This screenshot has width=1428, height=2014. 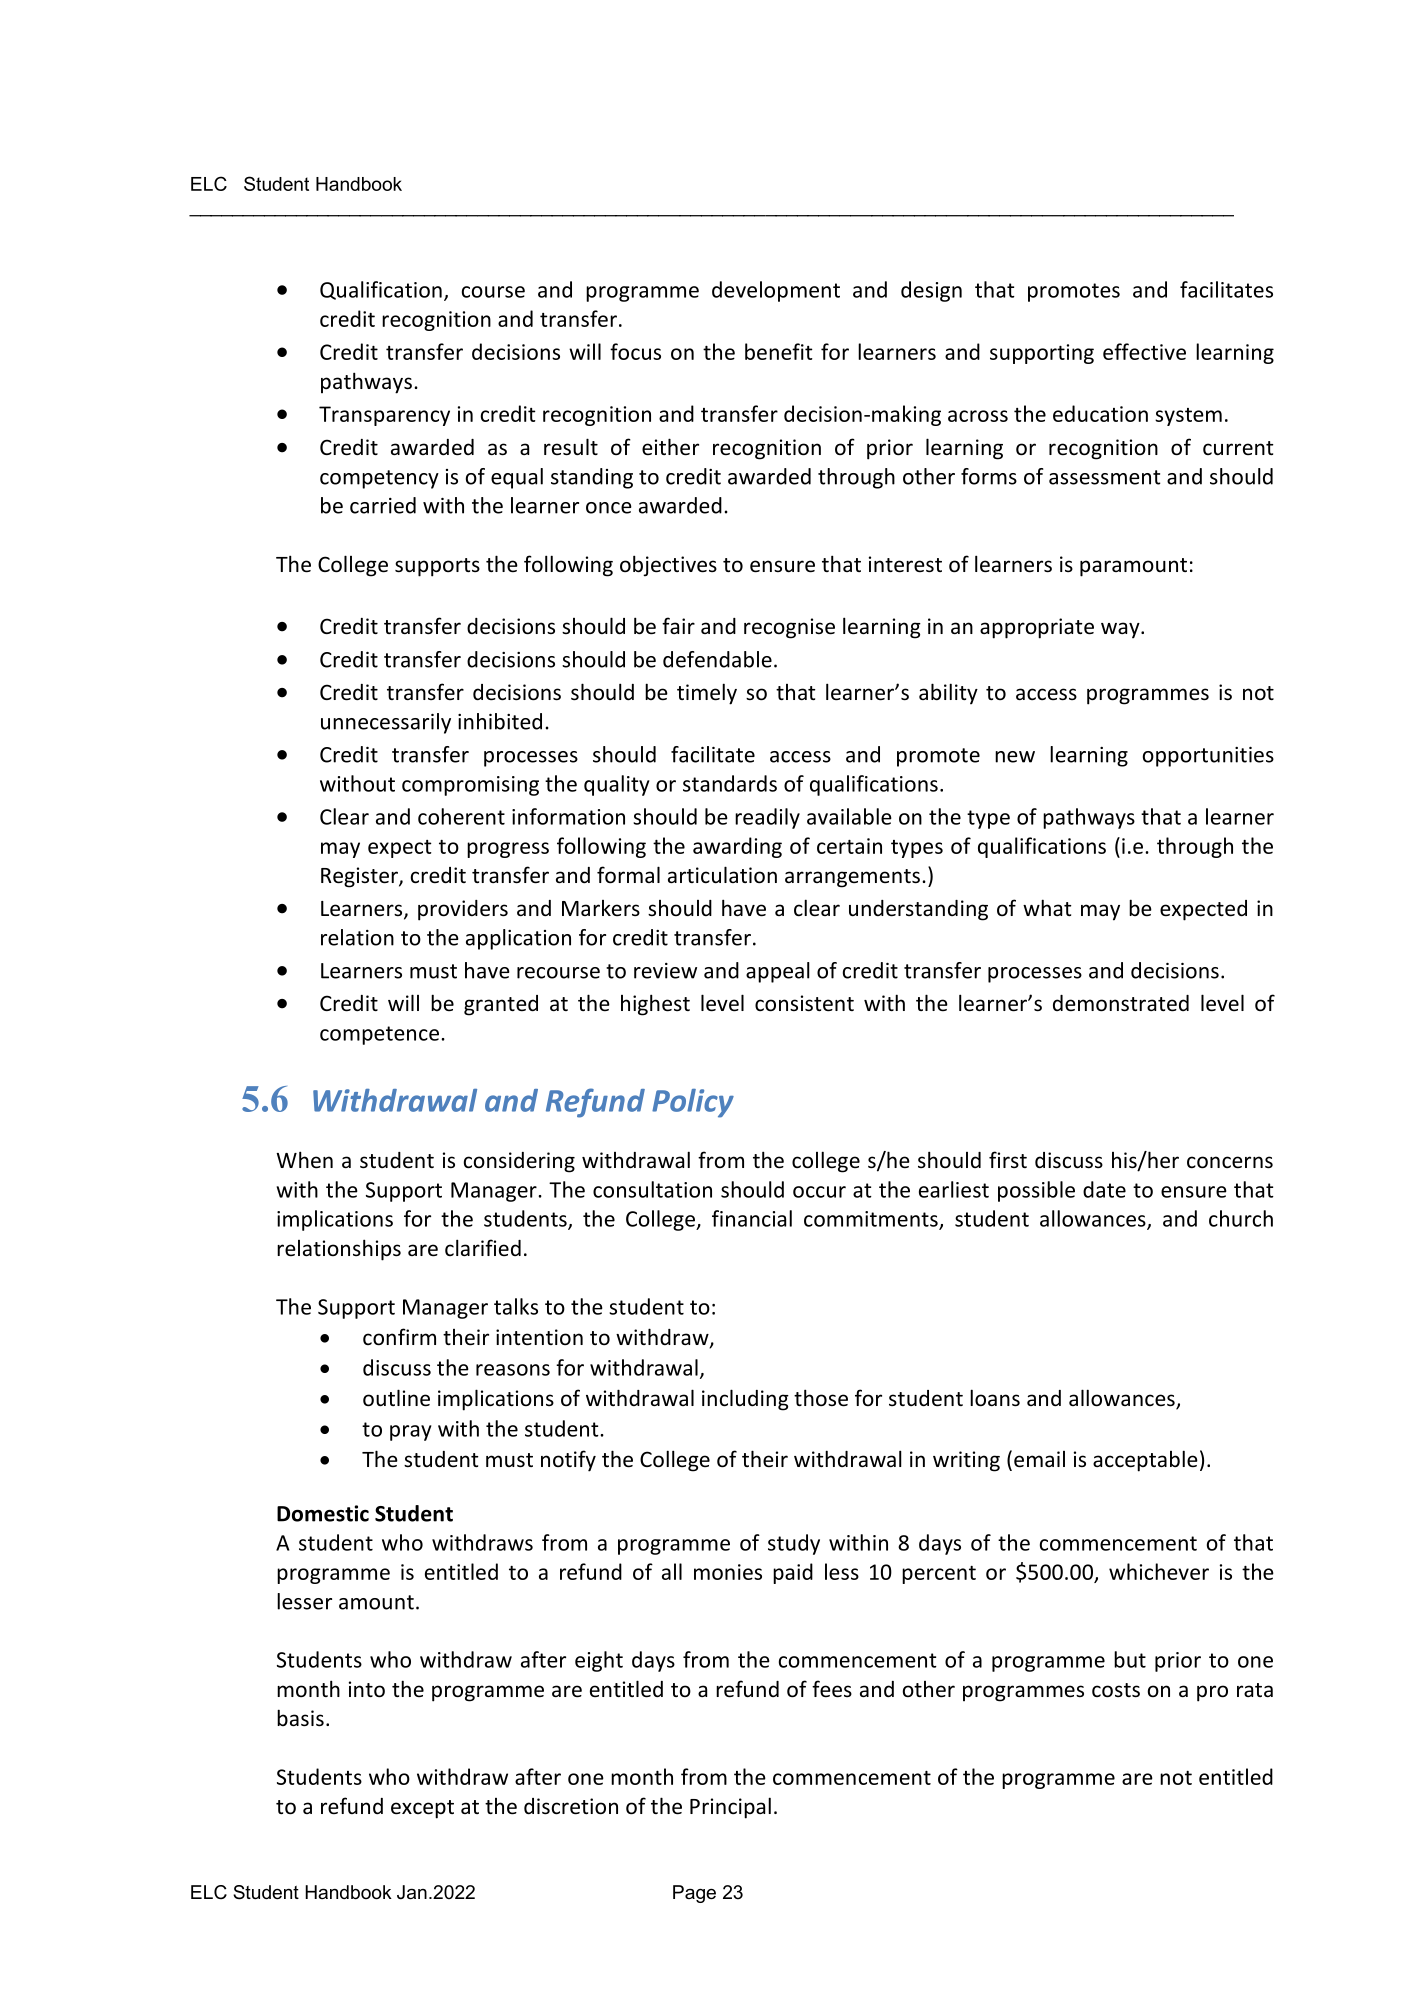 What do you see at coordinates (1116, 1690) in the screenshot?
I see `costs` at bounding box center [1116, 1690].
